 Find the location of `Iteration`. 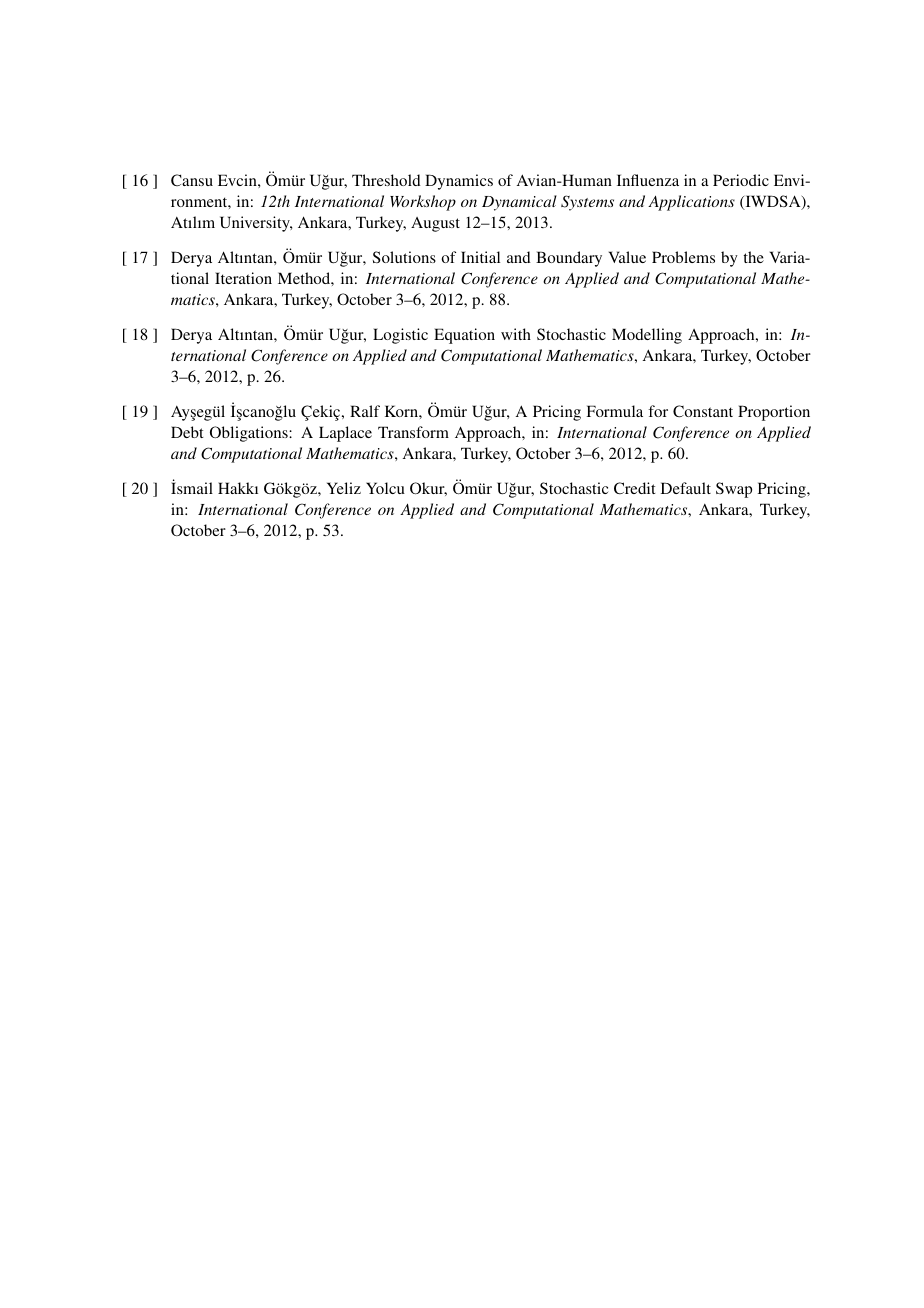

Iteration is located at coordinates (243, 278).
